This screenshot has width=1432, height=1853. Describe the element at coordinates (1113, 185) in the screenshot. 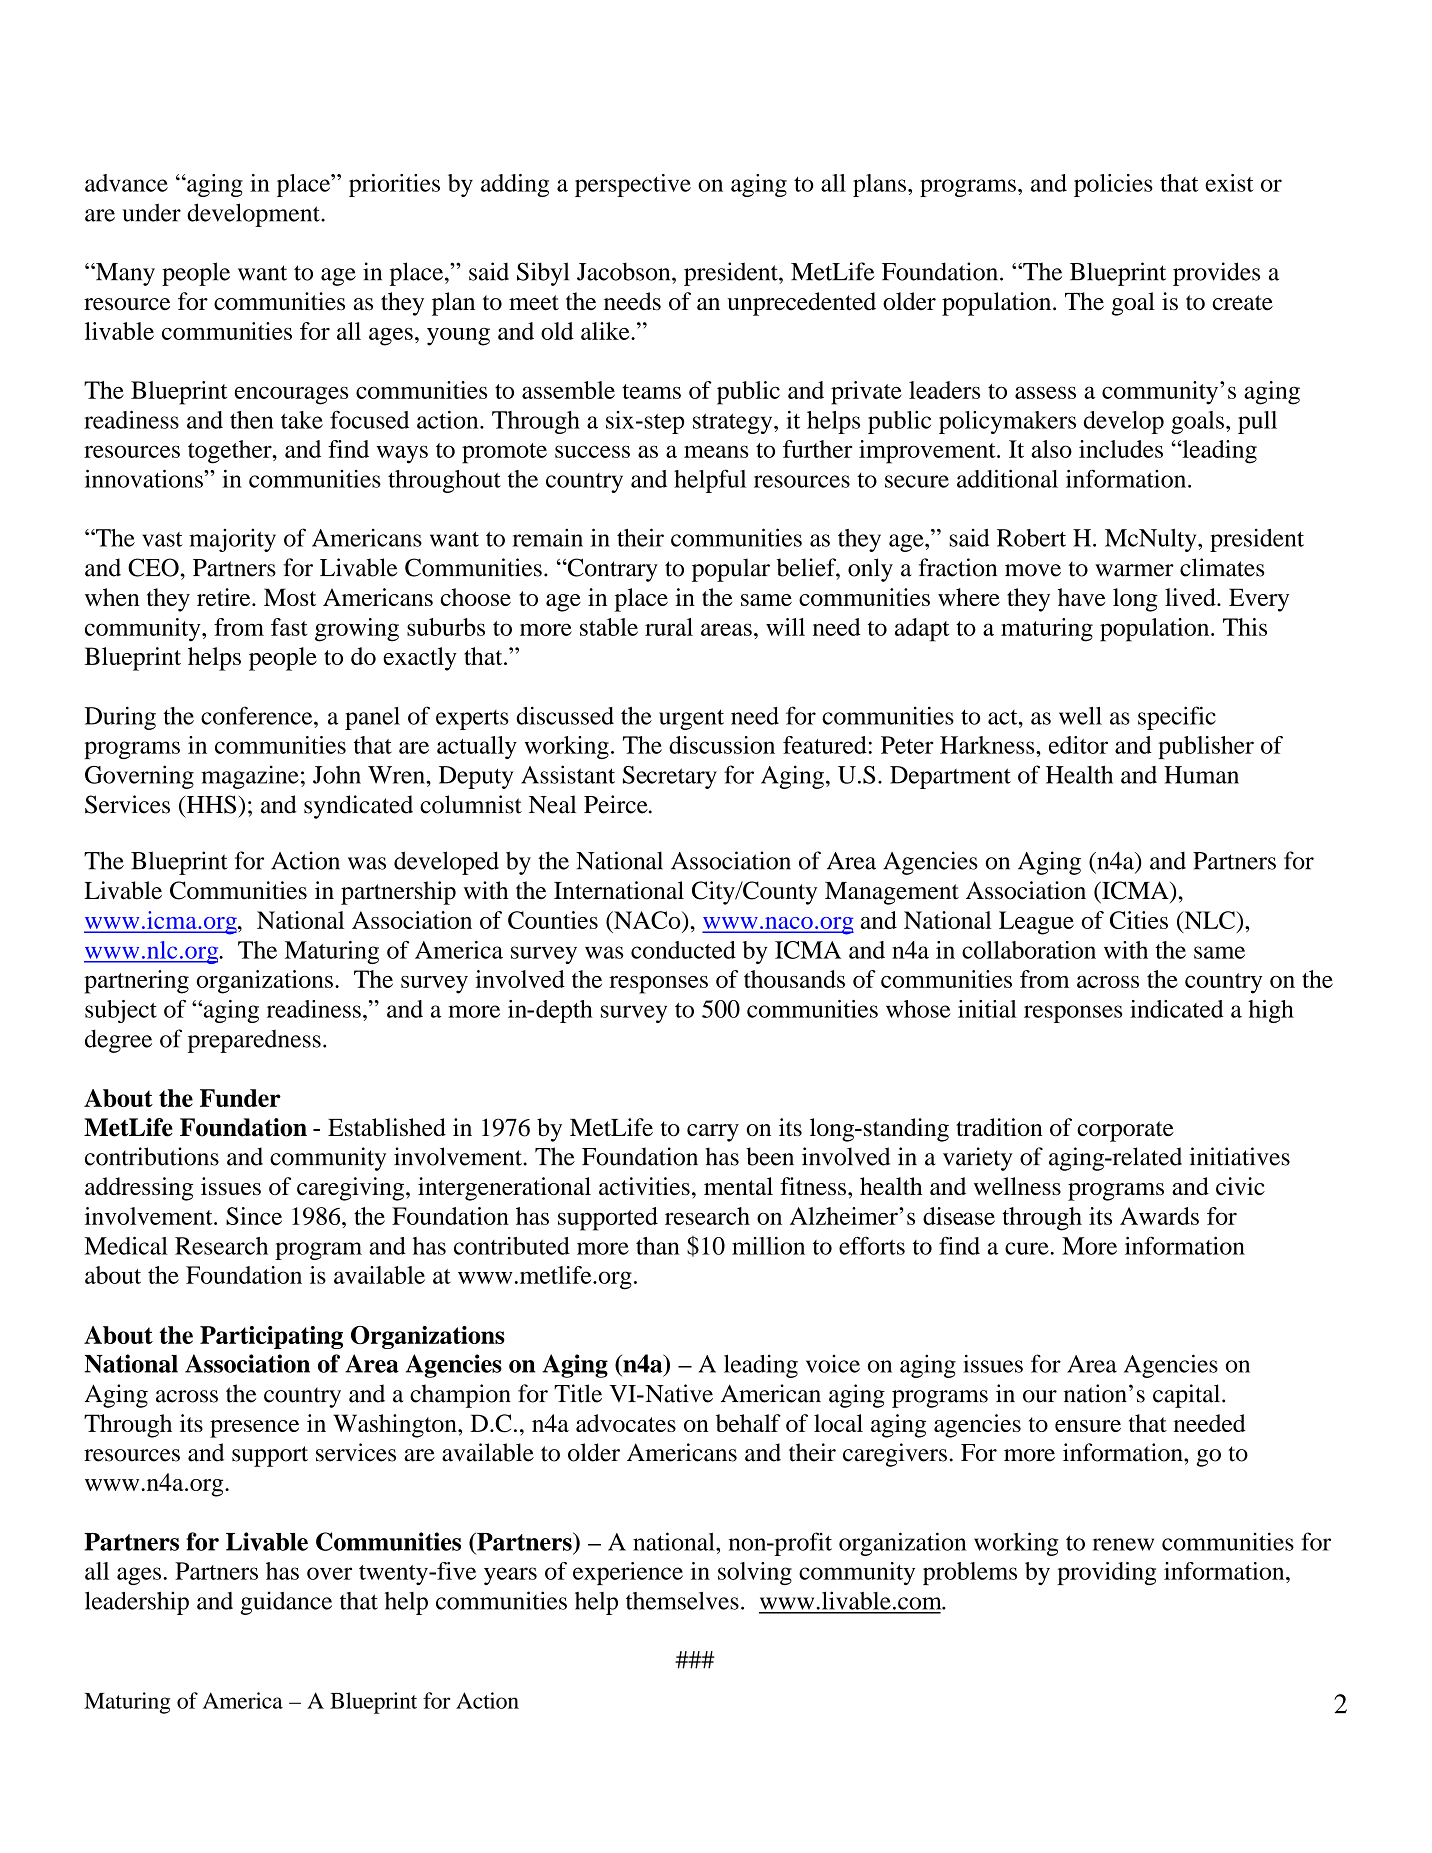

I see `policies` at that location.
